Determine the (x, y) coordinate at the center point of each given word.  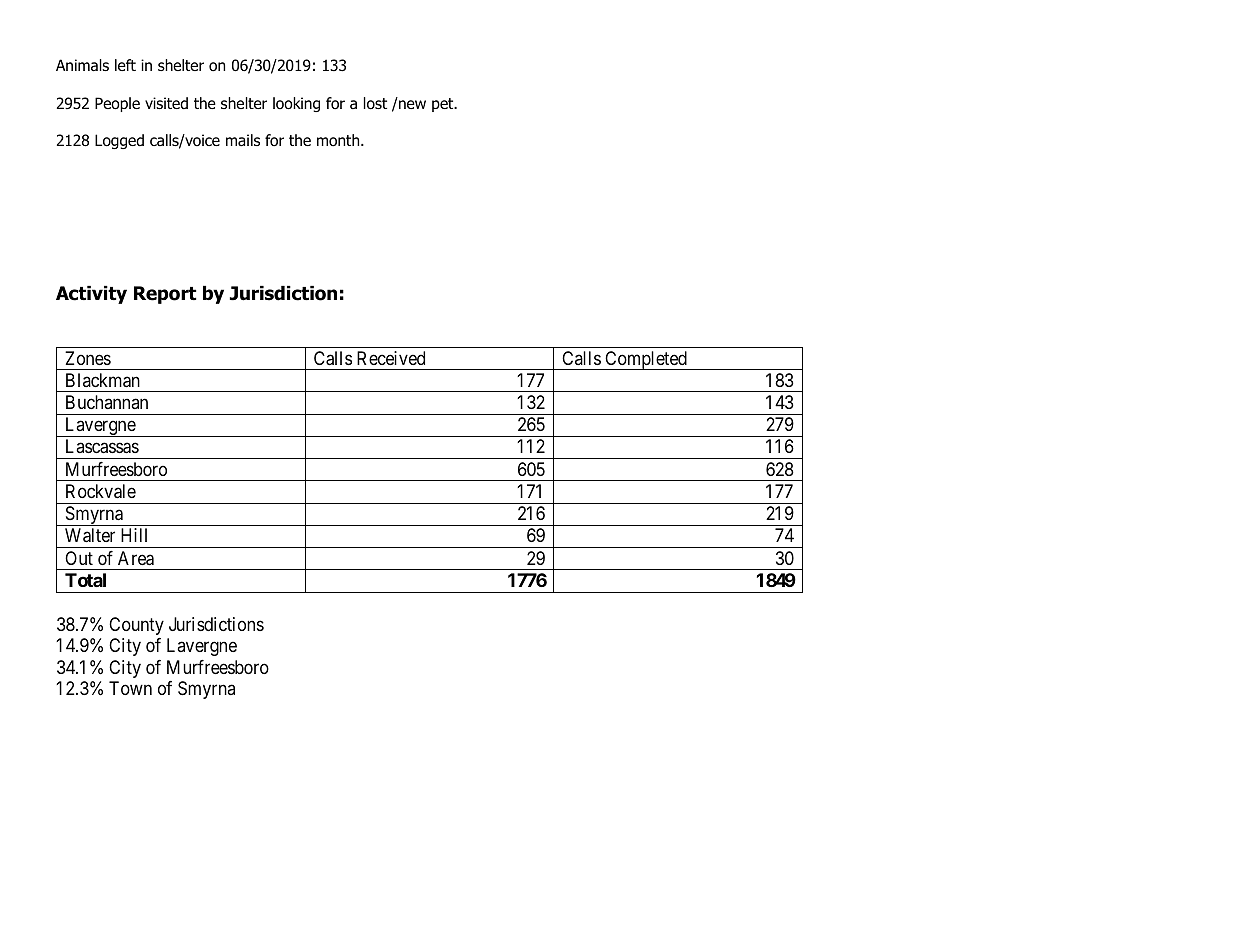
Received (391, 358)
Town (130, 688)
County (136, 626)
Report (165, 295)
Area (136, 558)
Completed (646, 360)
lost (375, 103)
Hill (134, 535)
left (125, 65)
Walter (90, 535)
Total (85, 580)
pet (444, 105)
